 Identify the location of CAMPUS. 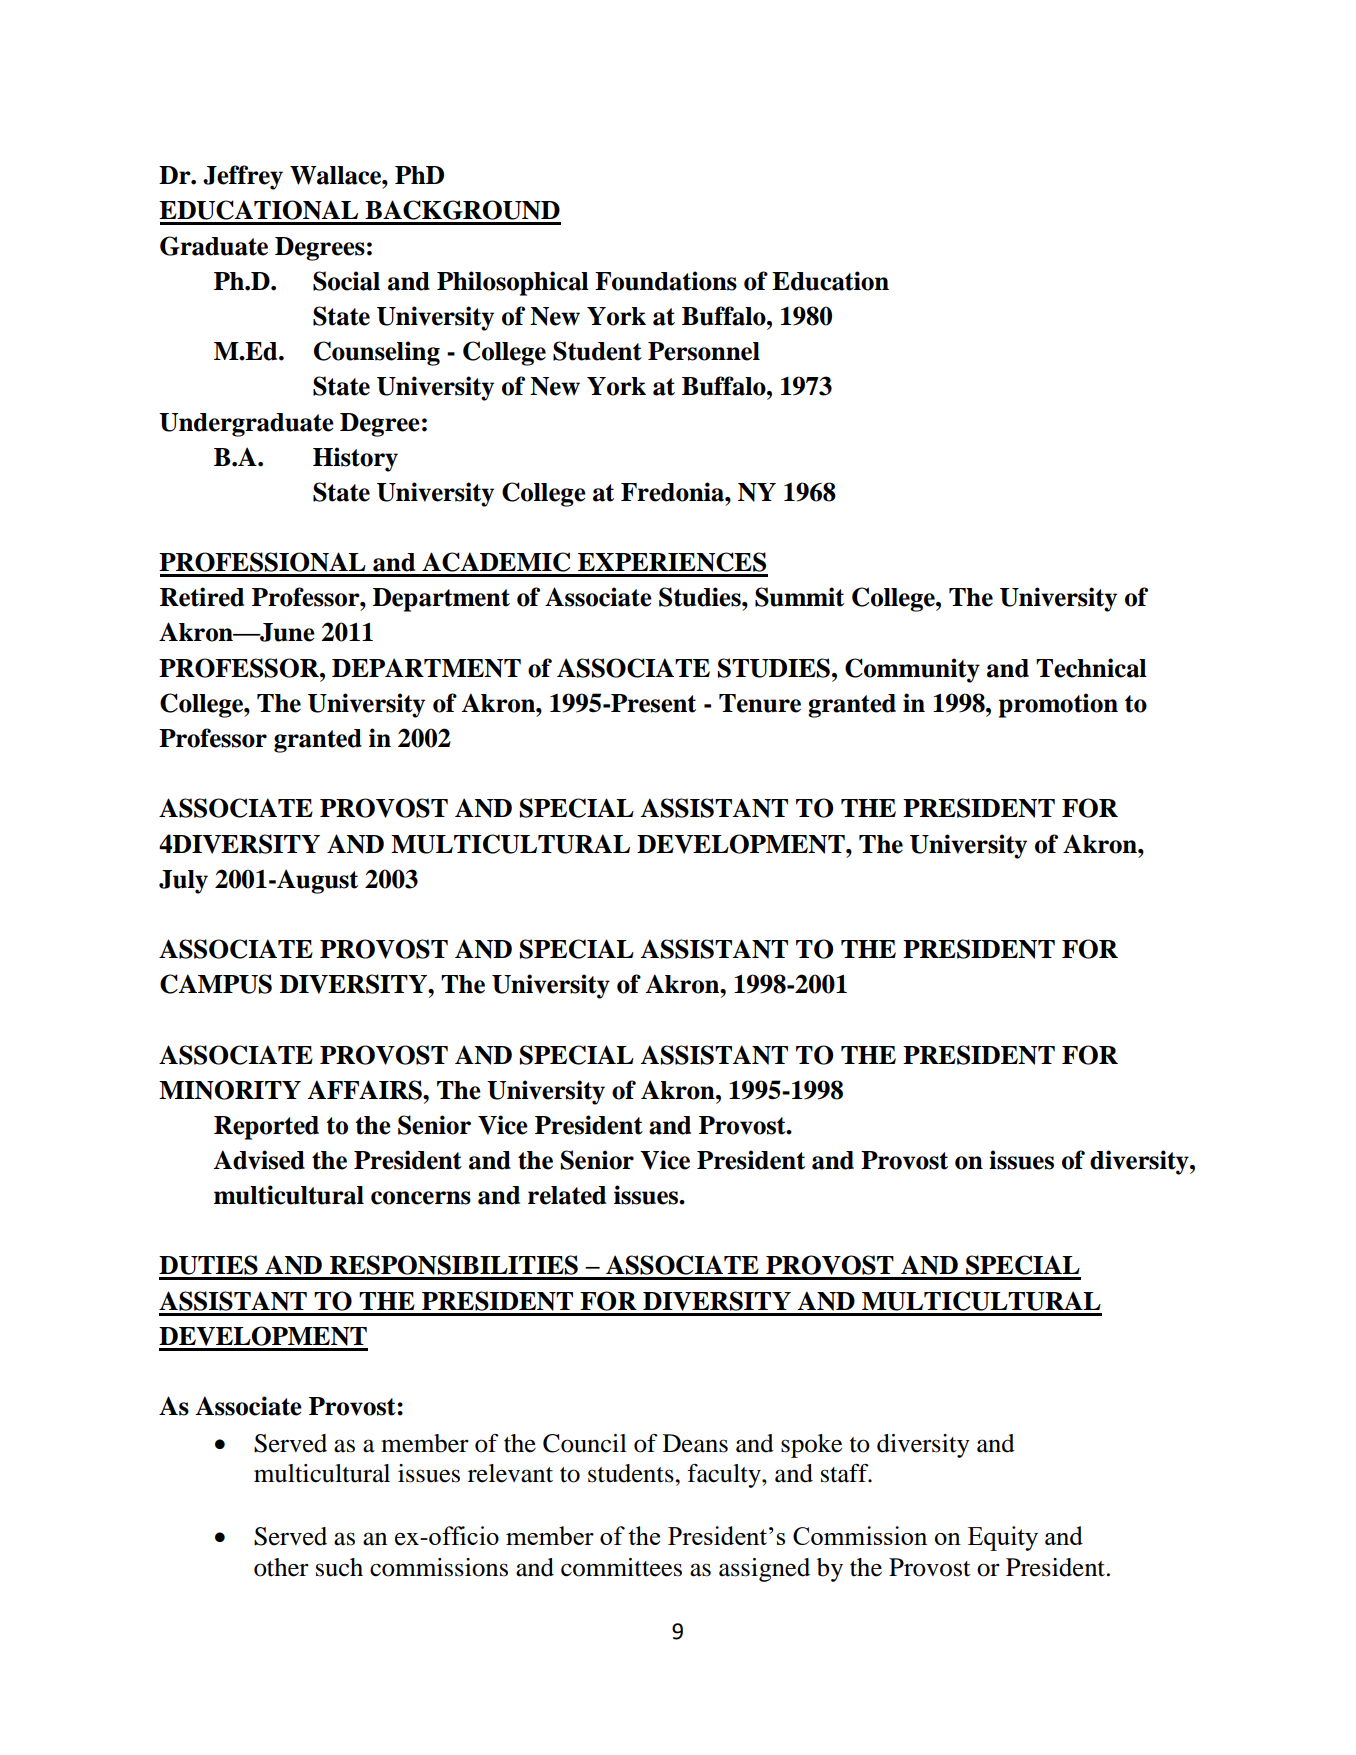
(216, 984).
